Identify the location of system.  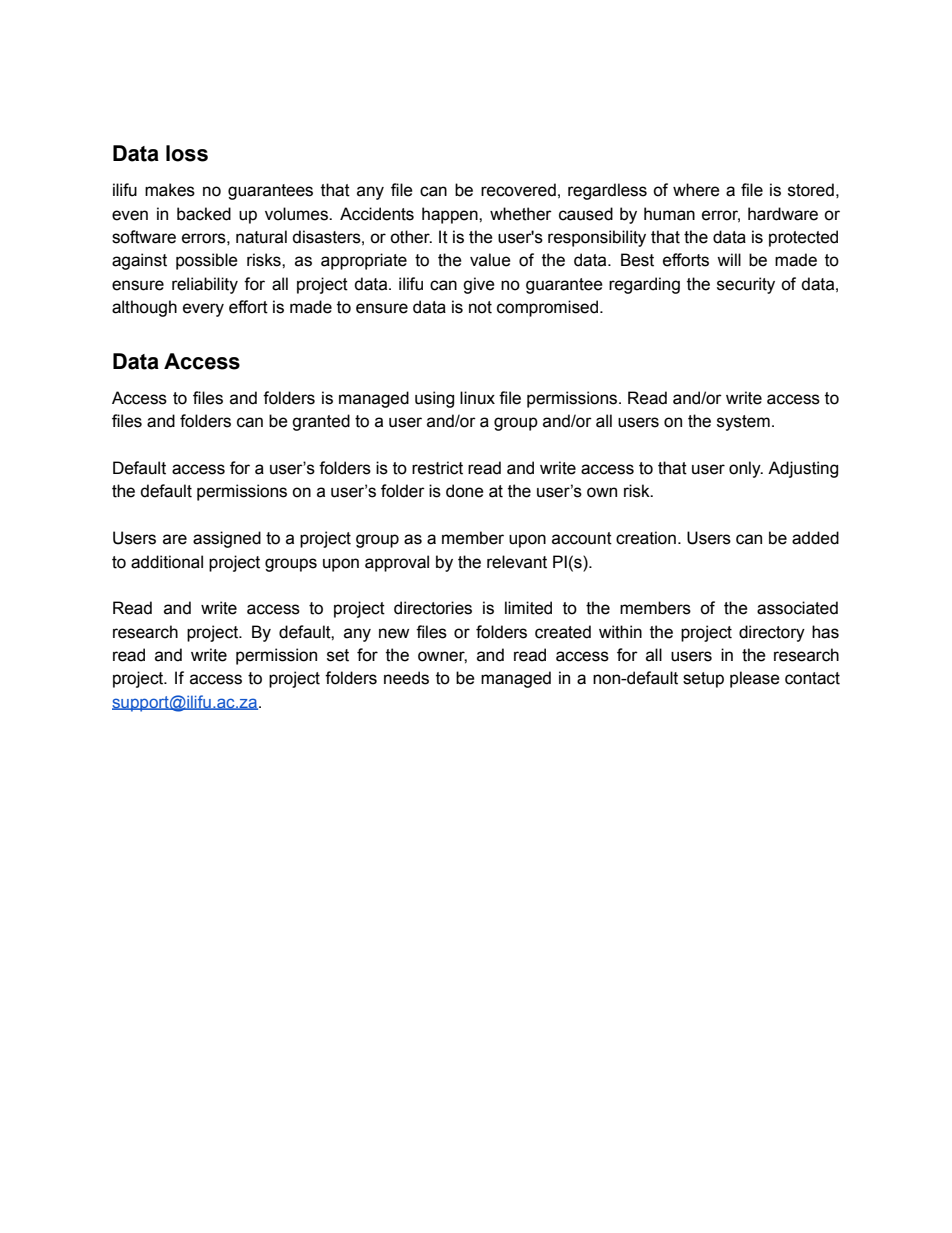
(743, 423).
